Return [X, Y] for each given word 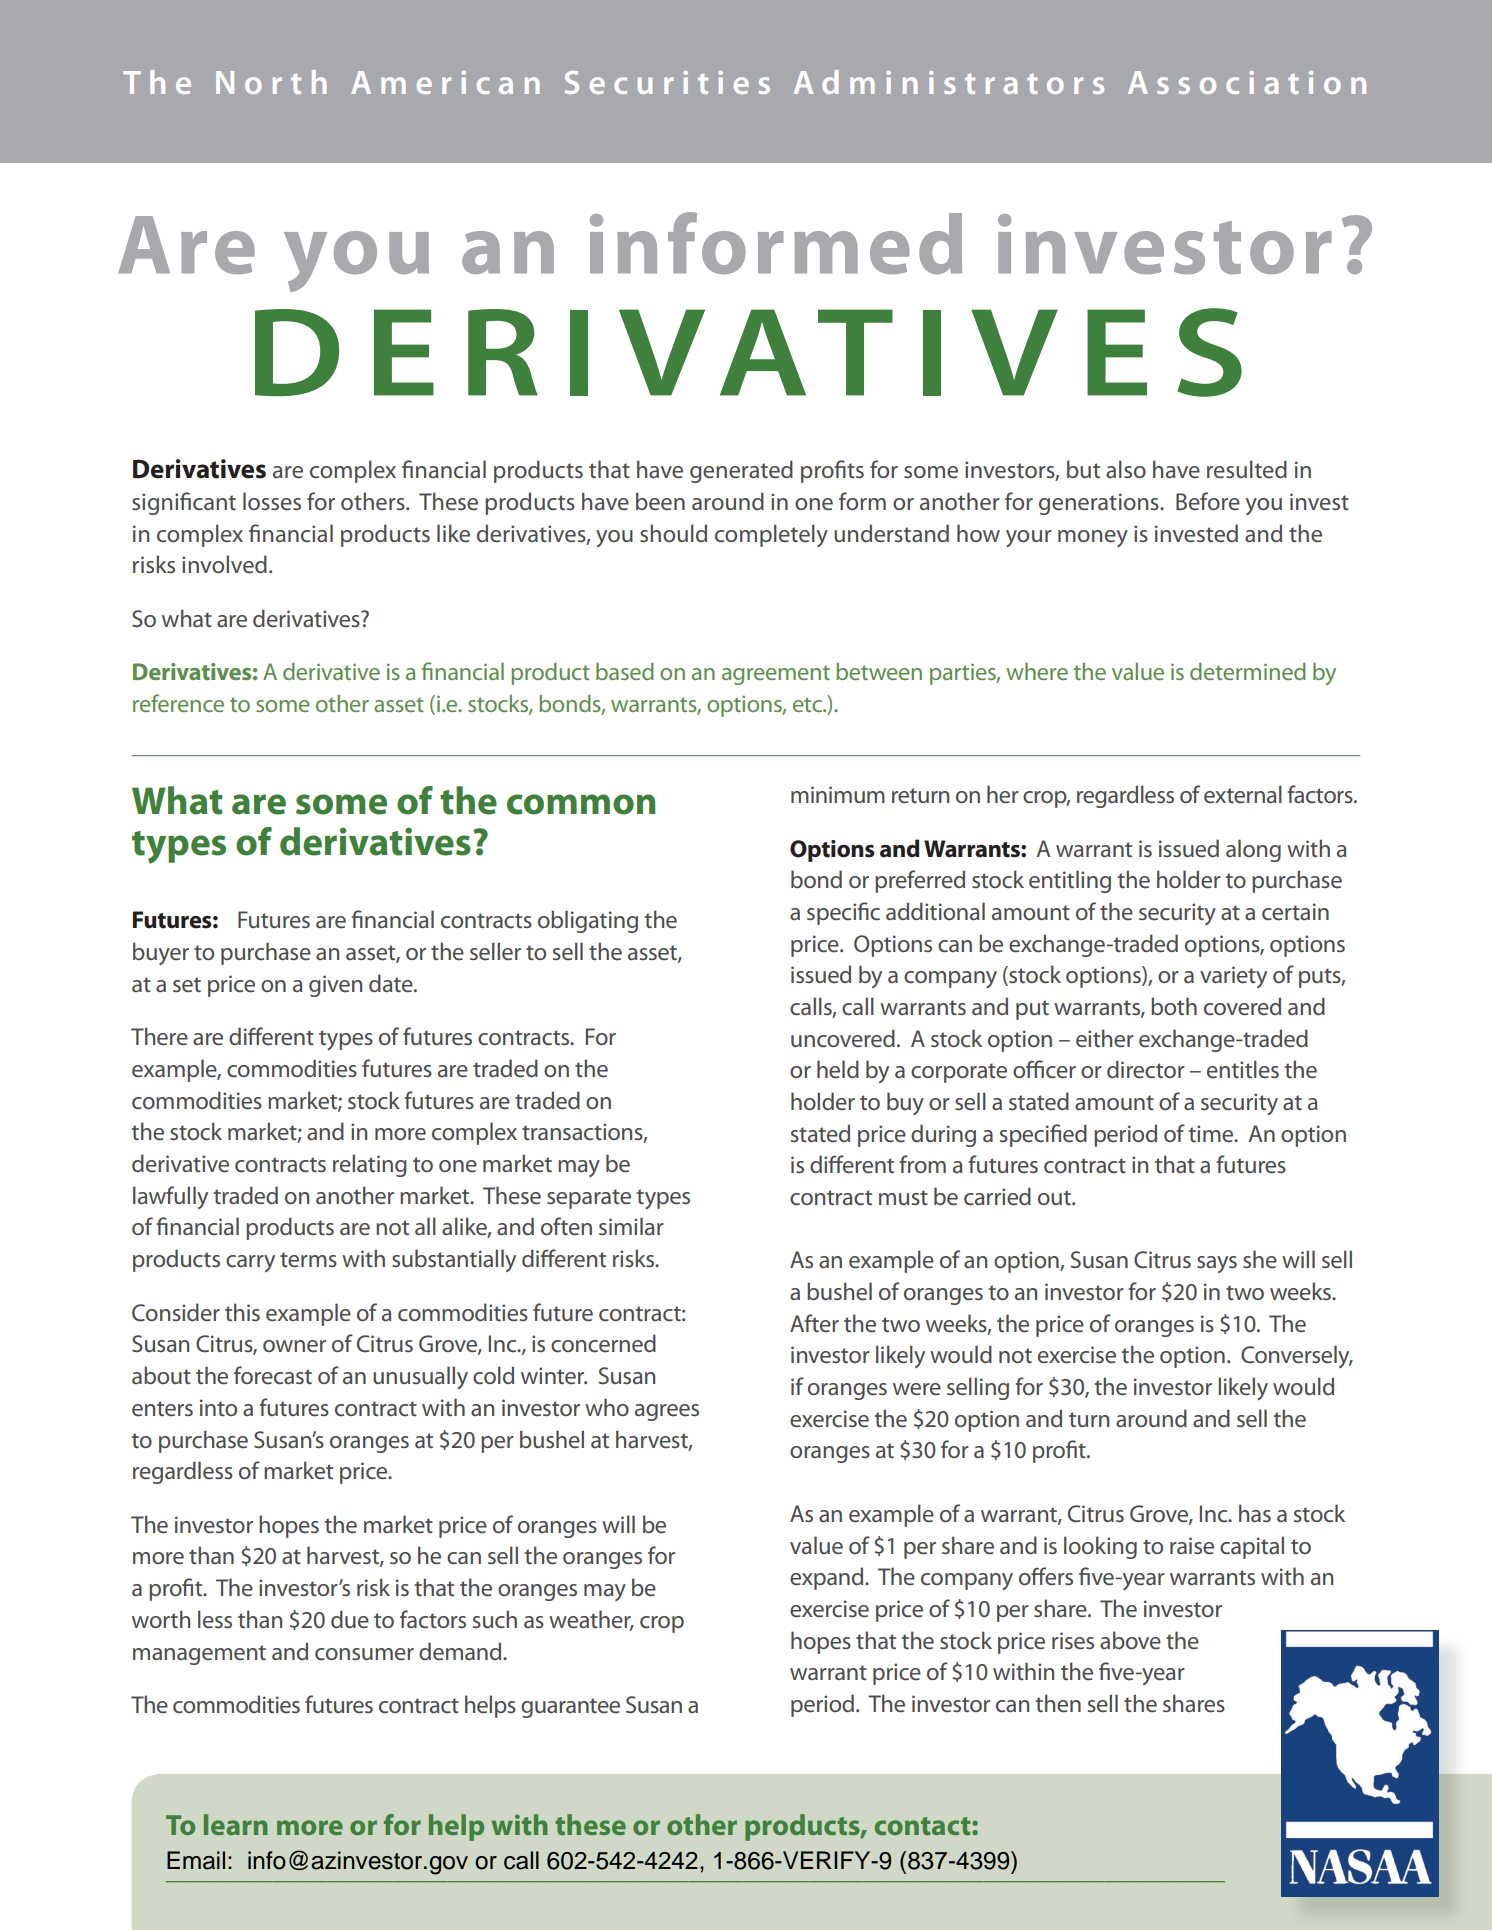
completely [771, 535]
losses [272, 501]
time [1212, 1134]
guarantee [570, 1708]
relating [370, 1165]
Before [1208, 501]
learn [236, 1824]
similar [631, 1226]
